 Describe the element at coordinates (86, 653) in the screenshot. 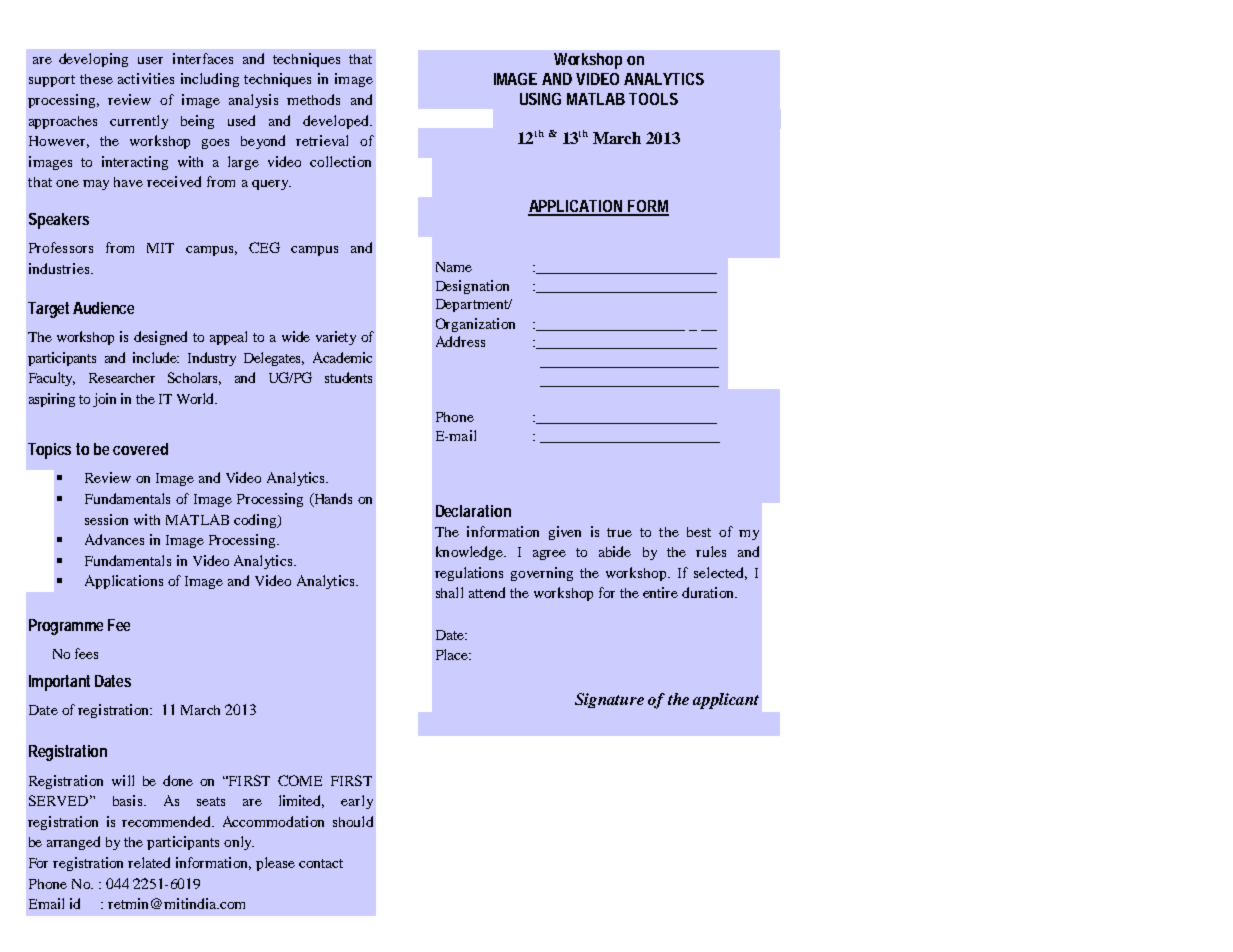

I see `fees` at that location.
